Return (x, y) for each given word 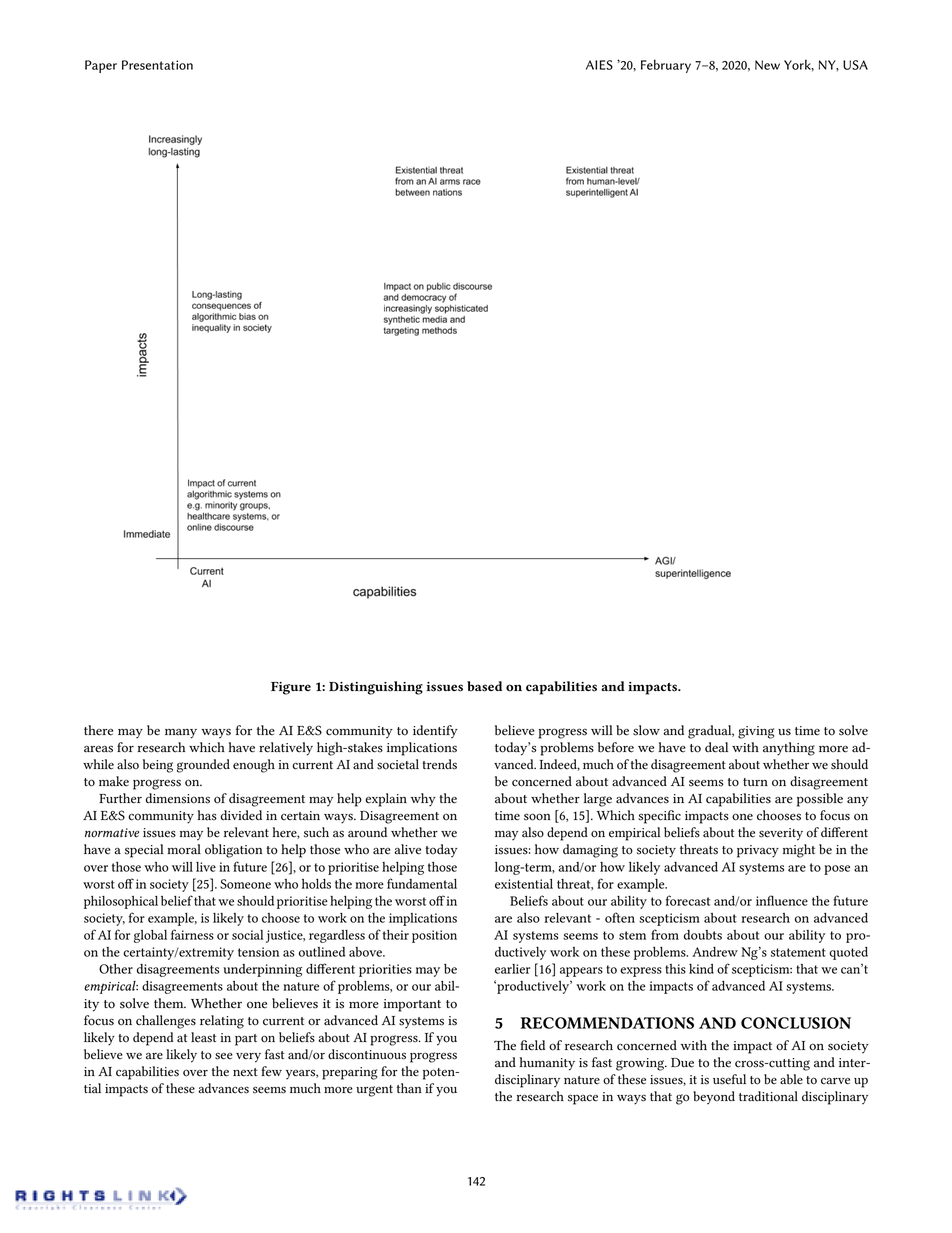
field (532, 1045)
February (666, 66)
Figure (291, 688)
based (484, 686)
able (791, 1079)
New (767, 65)
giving (756, 732)
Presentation (157, 65)
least (203, 1037)
